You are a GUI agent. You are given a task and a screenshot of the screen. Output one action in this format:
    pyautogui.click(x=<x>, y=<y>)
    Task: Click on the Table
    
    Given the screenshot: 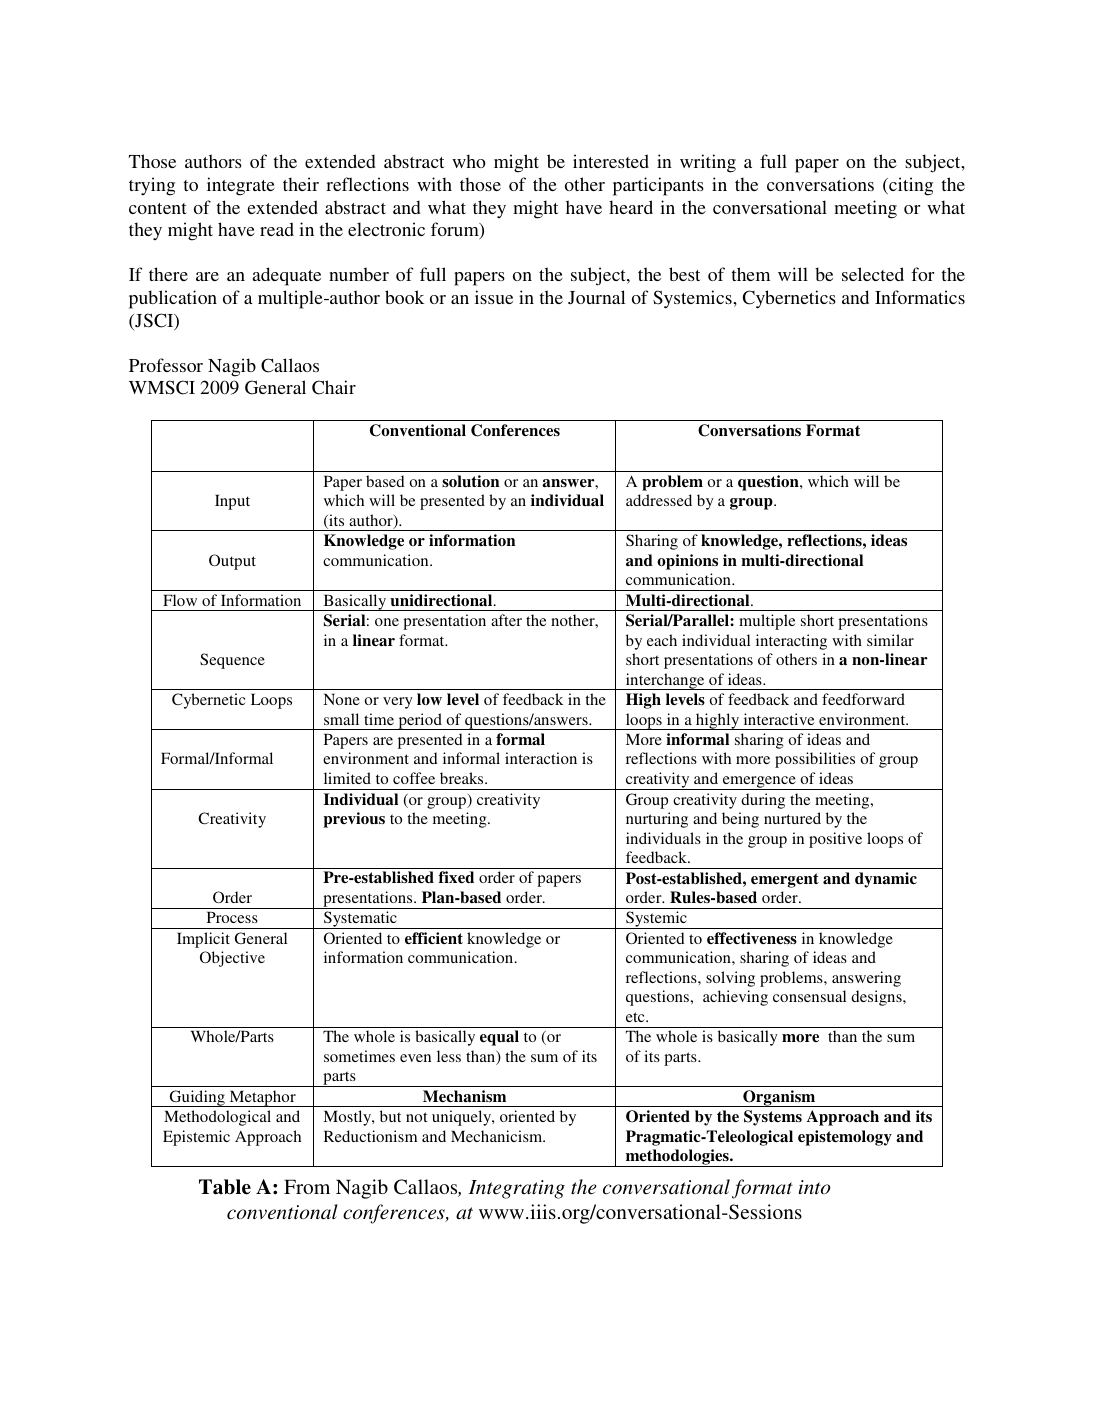 What is the action you would take?
    pyautogui.click(x=225, y=1187)
